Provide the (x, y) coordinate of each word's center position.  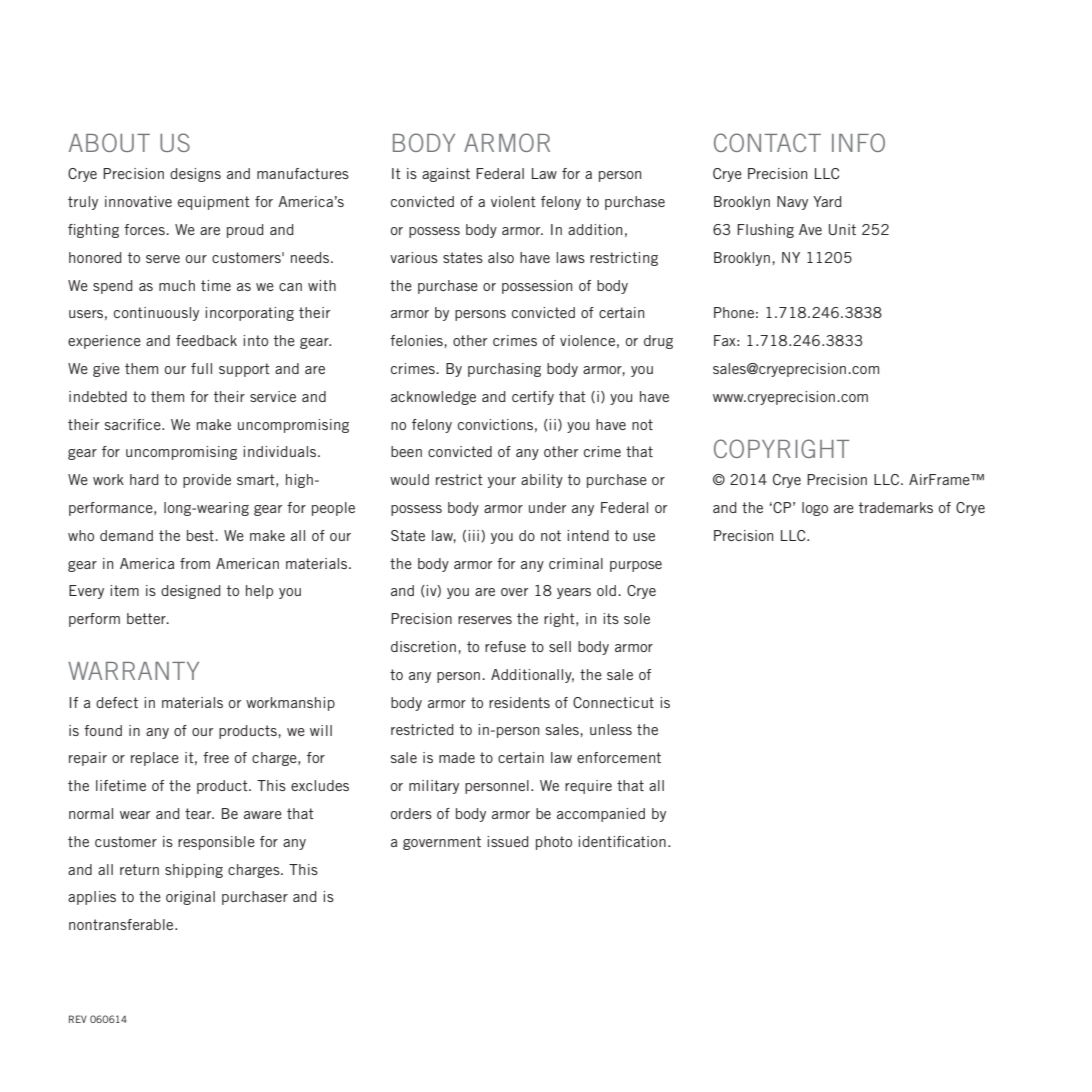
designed (191, 592)
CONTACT (767, 142)
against (446, 175)
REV (78, 1019)
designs (195, 175)
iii (473, 535)
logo (815, 509)
